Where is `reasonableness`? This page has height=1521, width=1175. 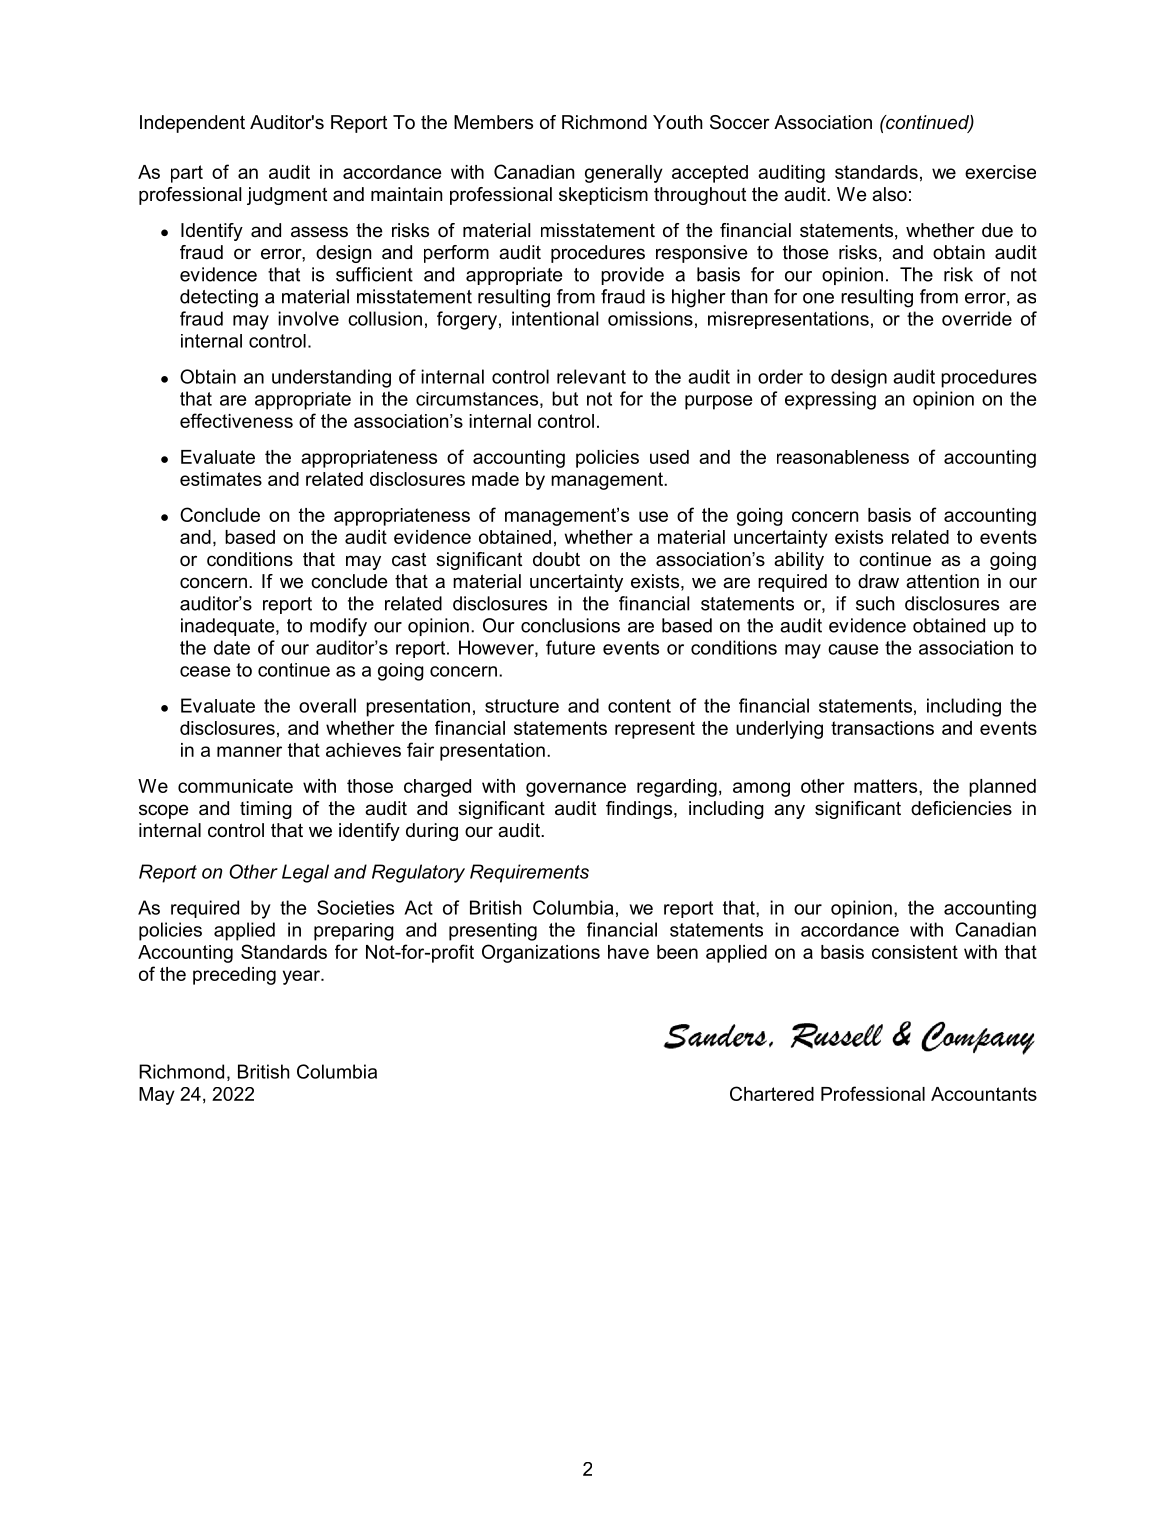
reasonableness is located at coordinates (843, 457).
